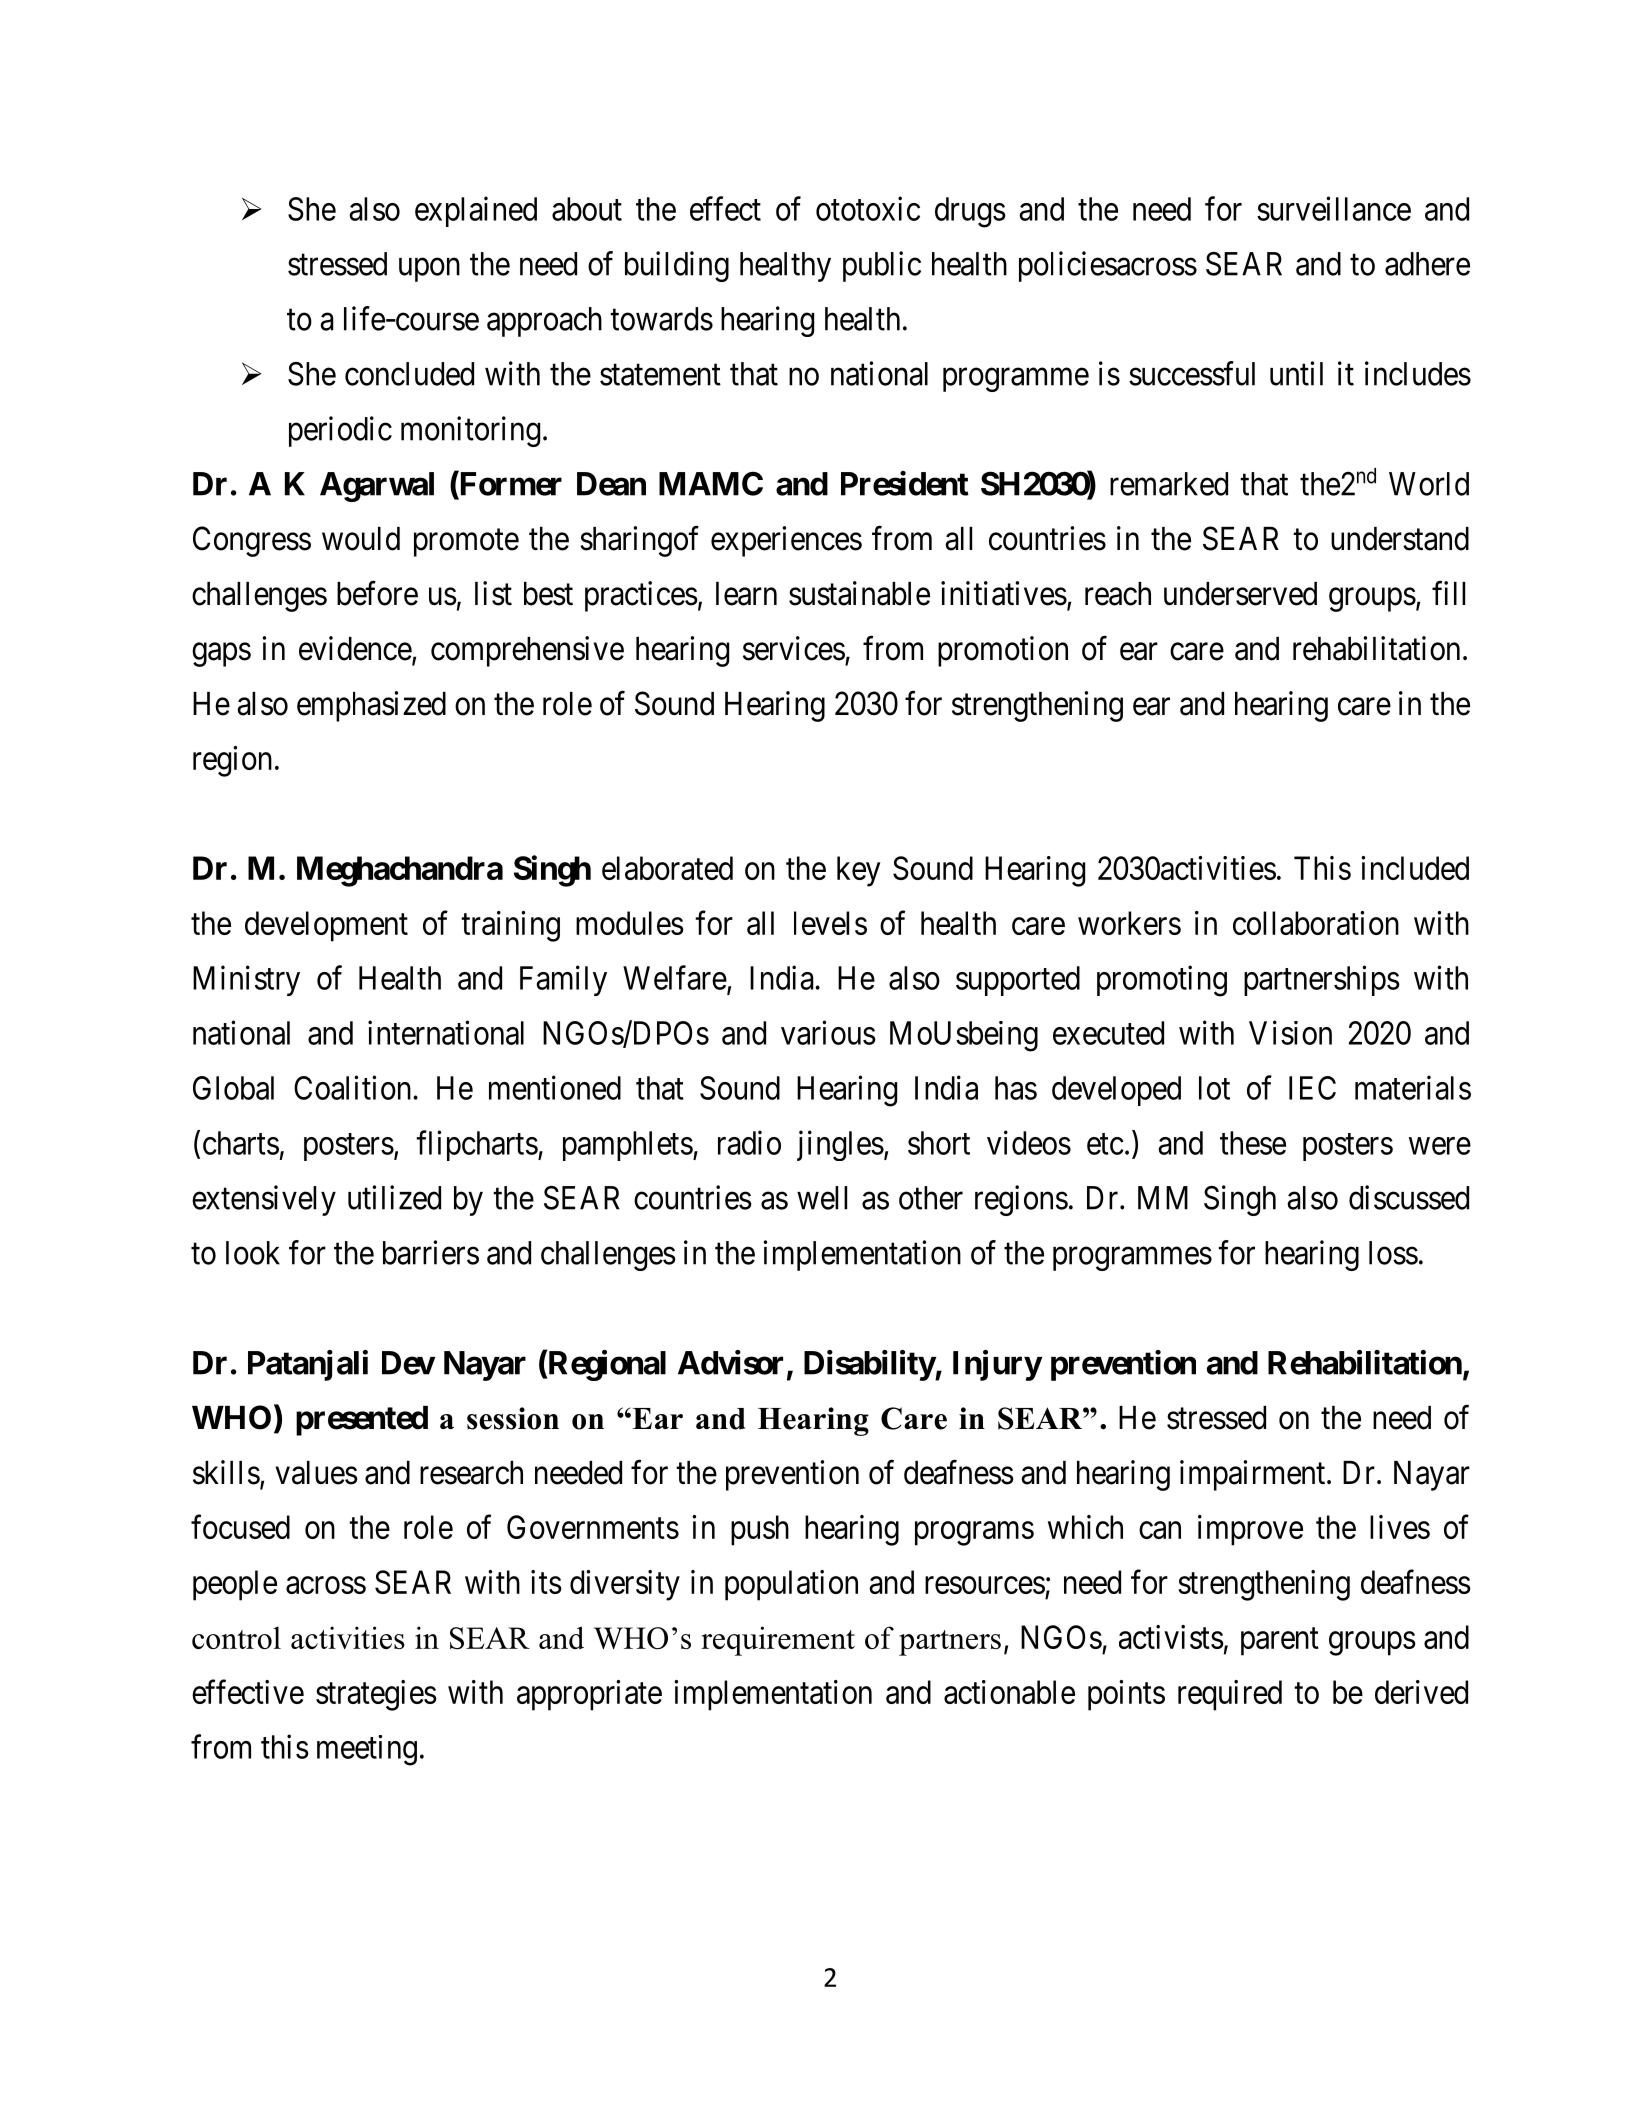 The width and height of the screenshot is (1625, 2102). What do you see at coordinates (882, 266) in the screenshot?
I see `public` at bounding box center [882, 266].
